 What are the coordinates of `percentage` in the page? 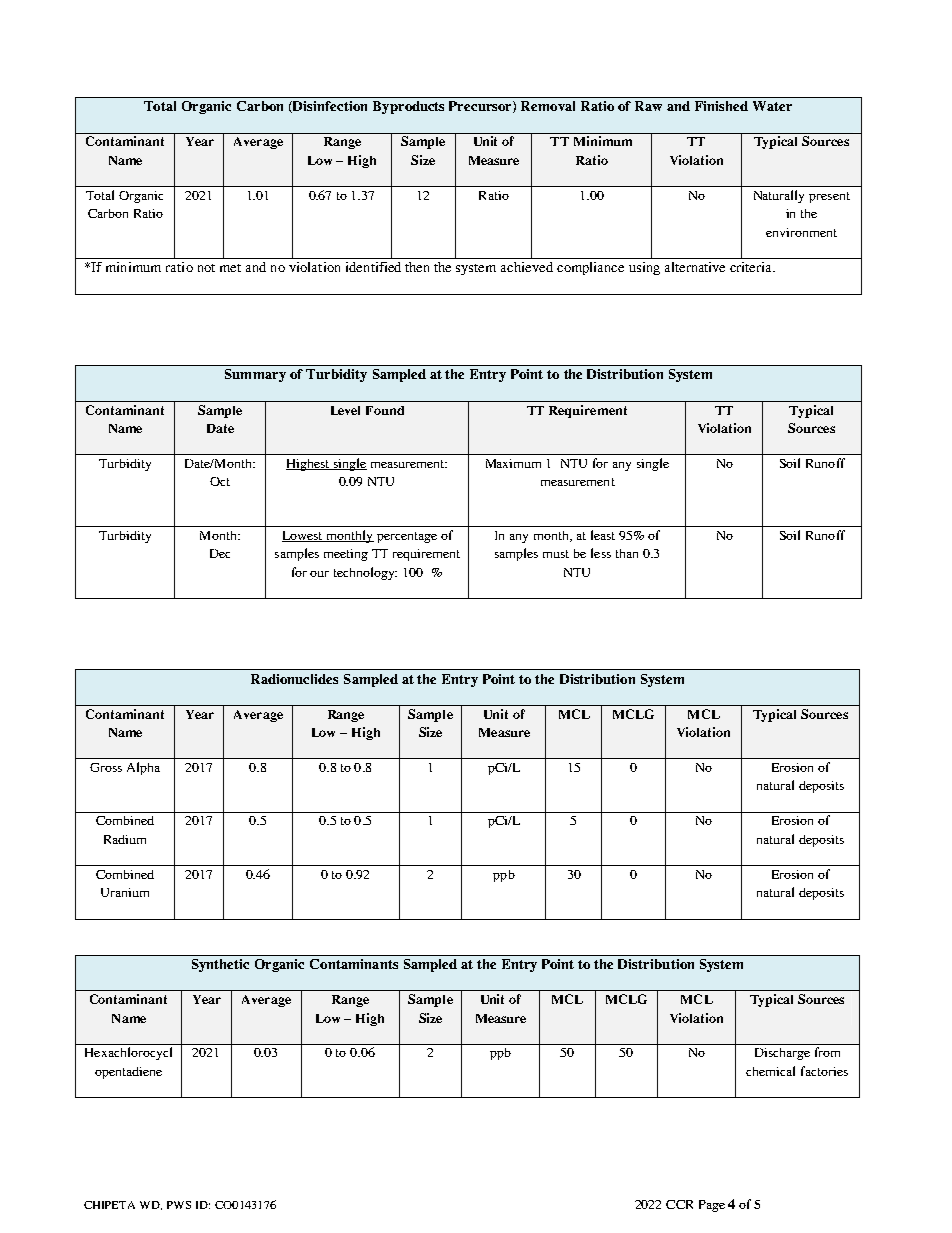 It's located at (407, 537).
